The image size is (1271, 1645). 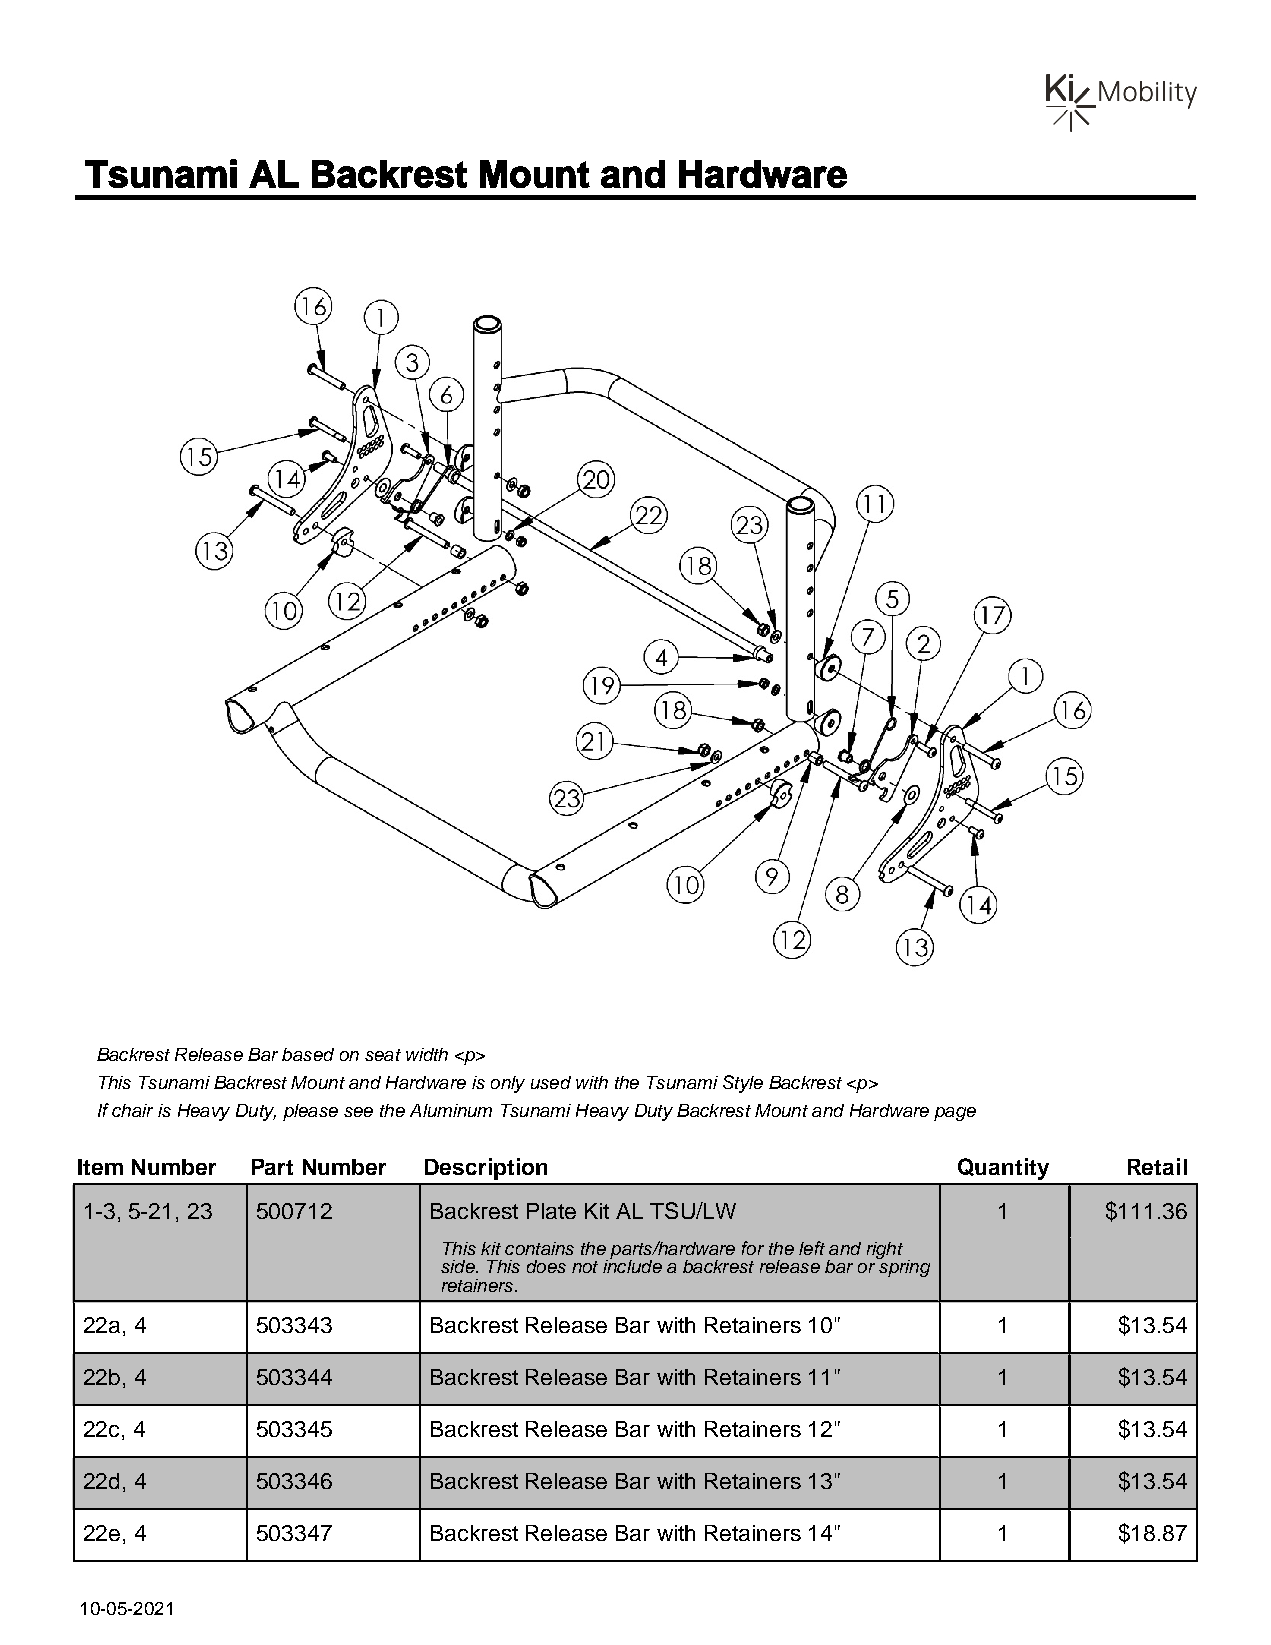 What do you see at coordinates (308, 1054) in the screenshot?
I see `based` at bounding box center [308, 1054].
